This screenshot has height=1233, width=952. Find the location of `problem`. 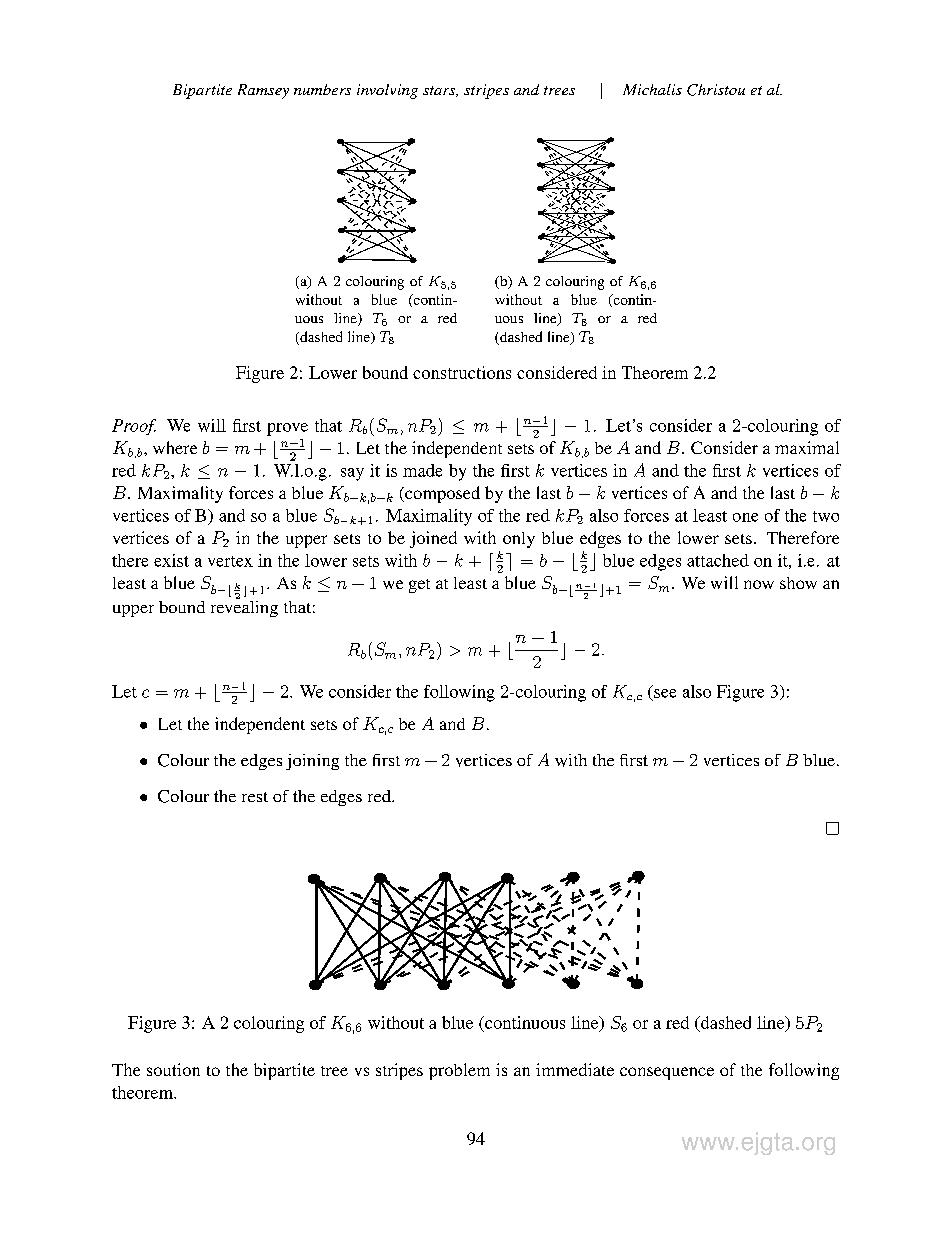

problem is located at coordinates (459, 1071).
